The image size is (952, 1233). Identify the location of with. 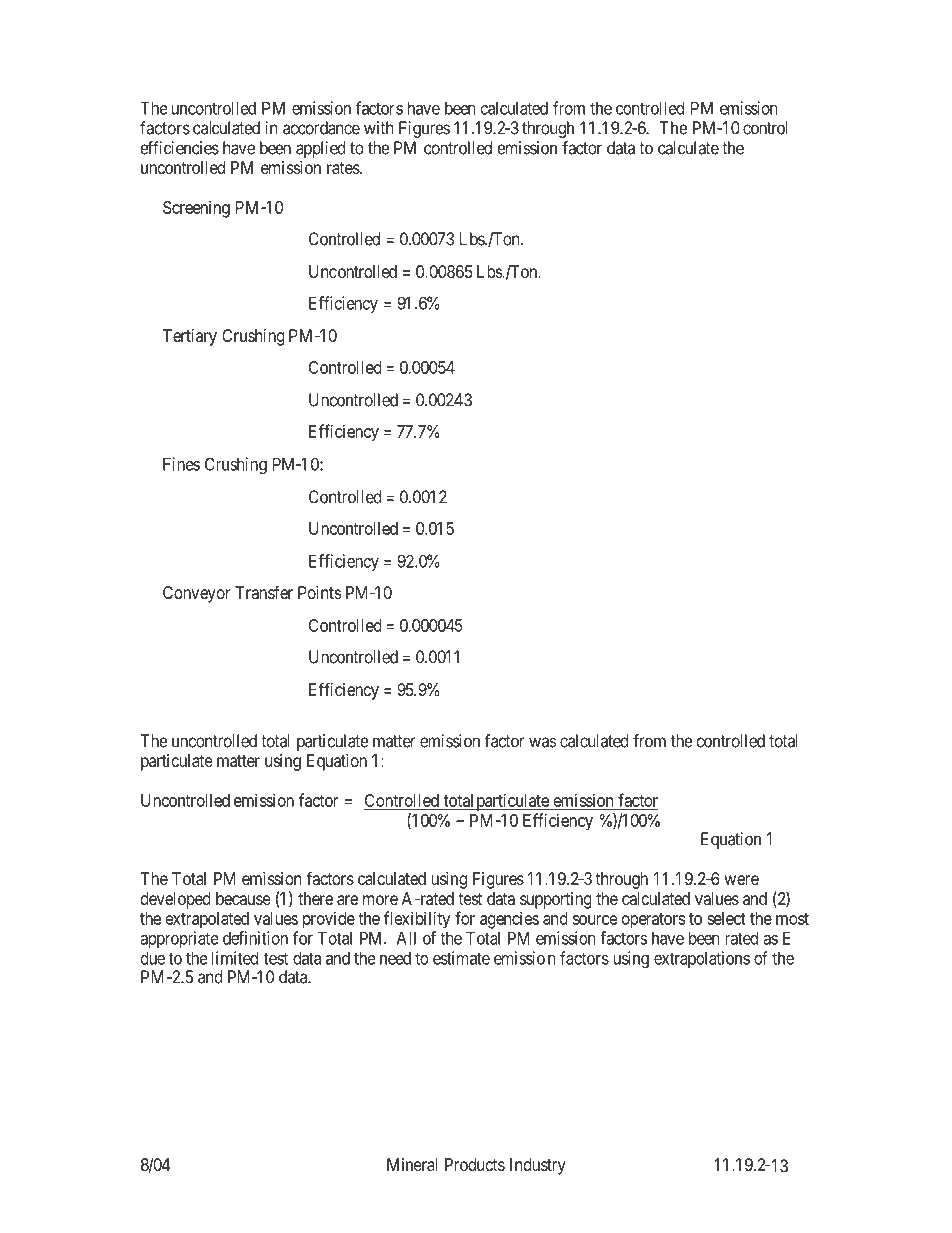
(379, 128).
